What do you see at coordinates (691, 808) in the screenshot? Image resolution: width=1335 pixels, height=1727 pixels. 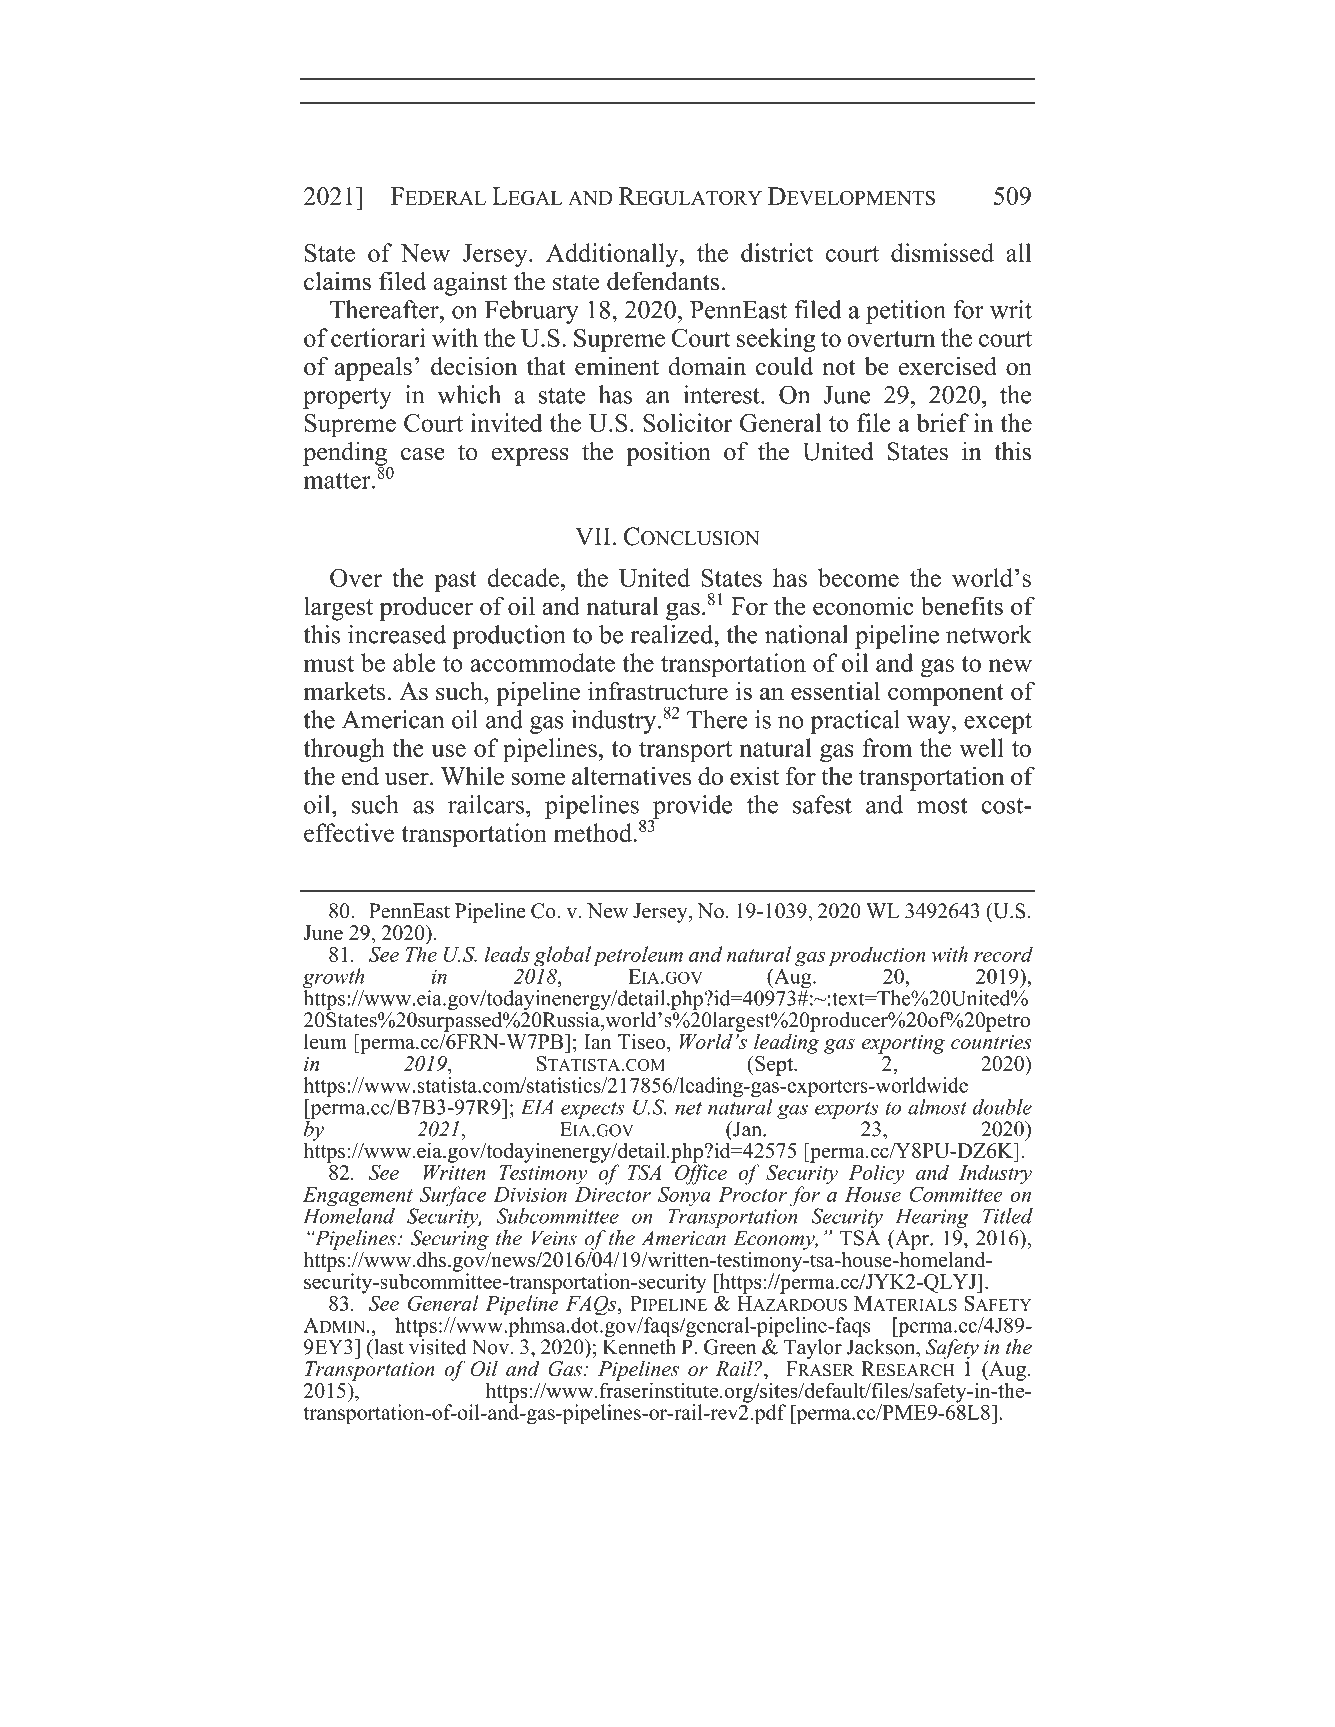 I see `provide` at bounding box center [691, 808].
